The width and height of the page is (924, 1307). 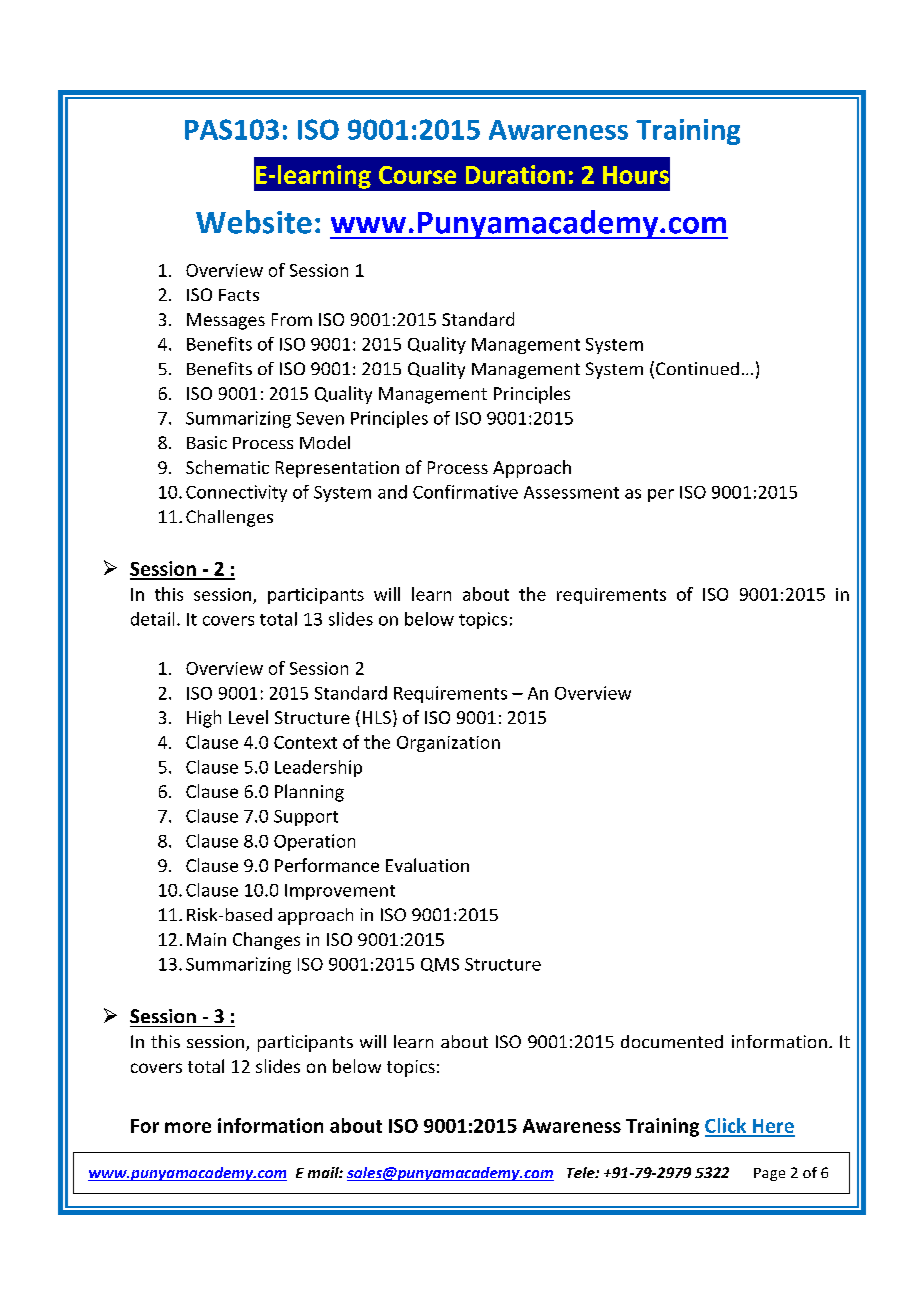 What do you see at coordinates (571, 492) in the page?
I see `Assessment` at bounding box center [571, 492].
